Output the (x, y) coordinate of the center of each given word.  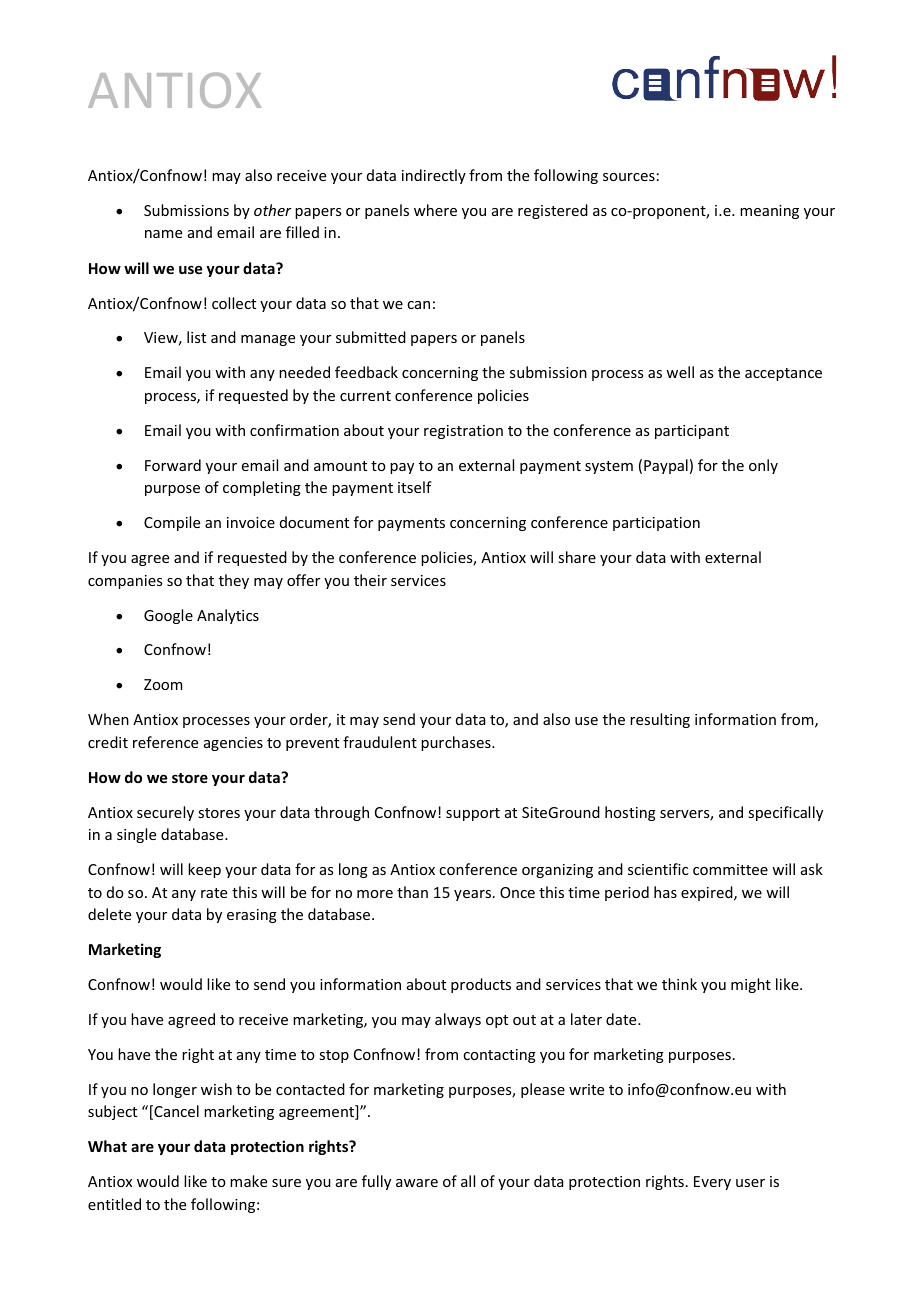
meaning (769, 212)
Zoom (163, 684)
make (248, 1181)
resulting (660, 720)
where (435, 210)
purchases (457, 743)
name (163, 234)
